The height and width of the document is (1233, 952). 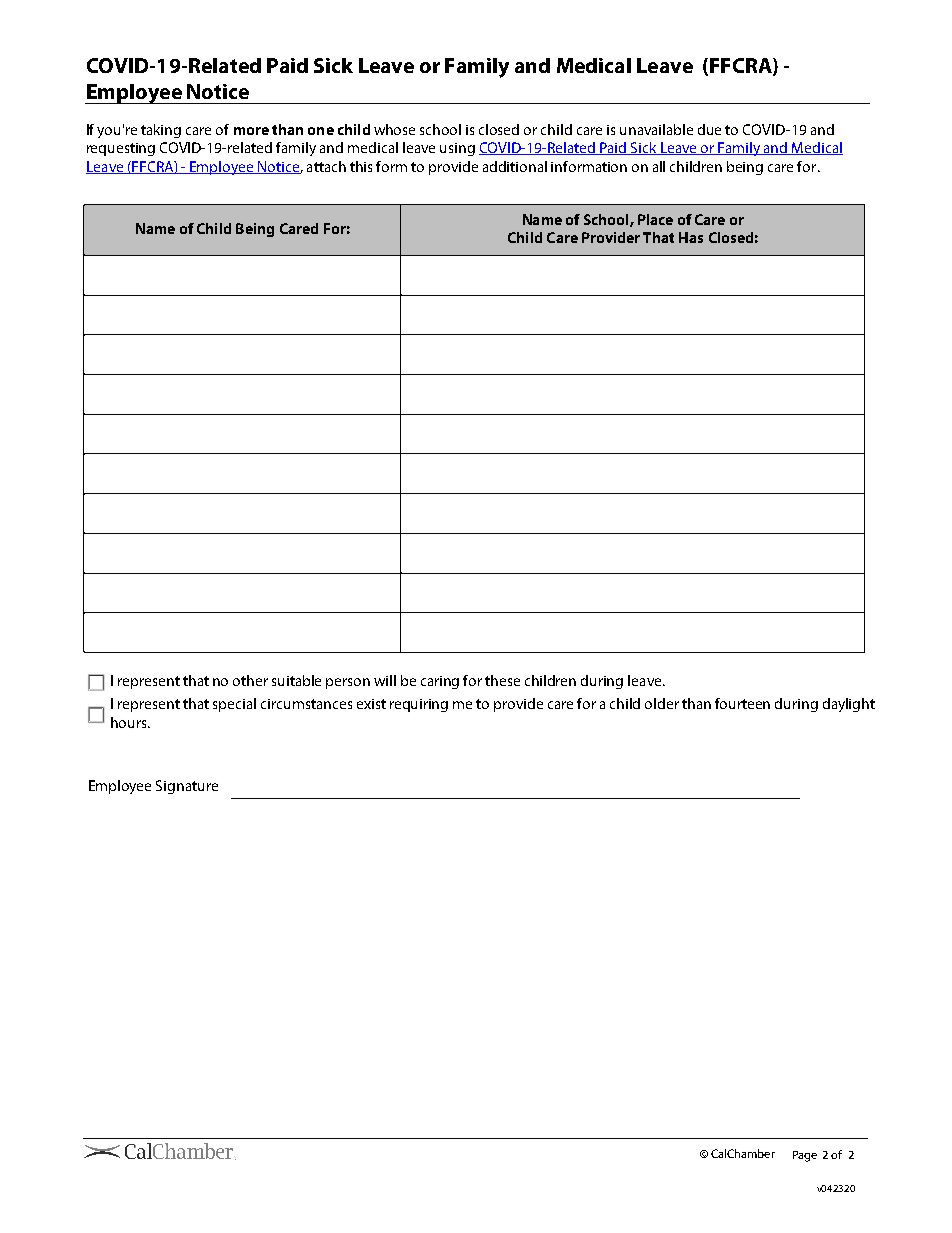 What do you see at coordinates (250, 680) in the document?
I see `other` at bounding box center [250, 680].
